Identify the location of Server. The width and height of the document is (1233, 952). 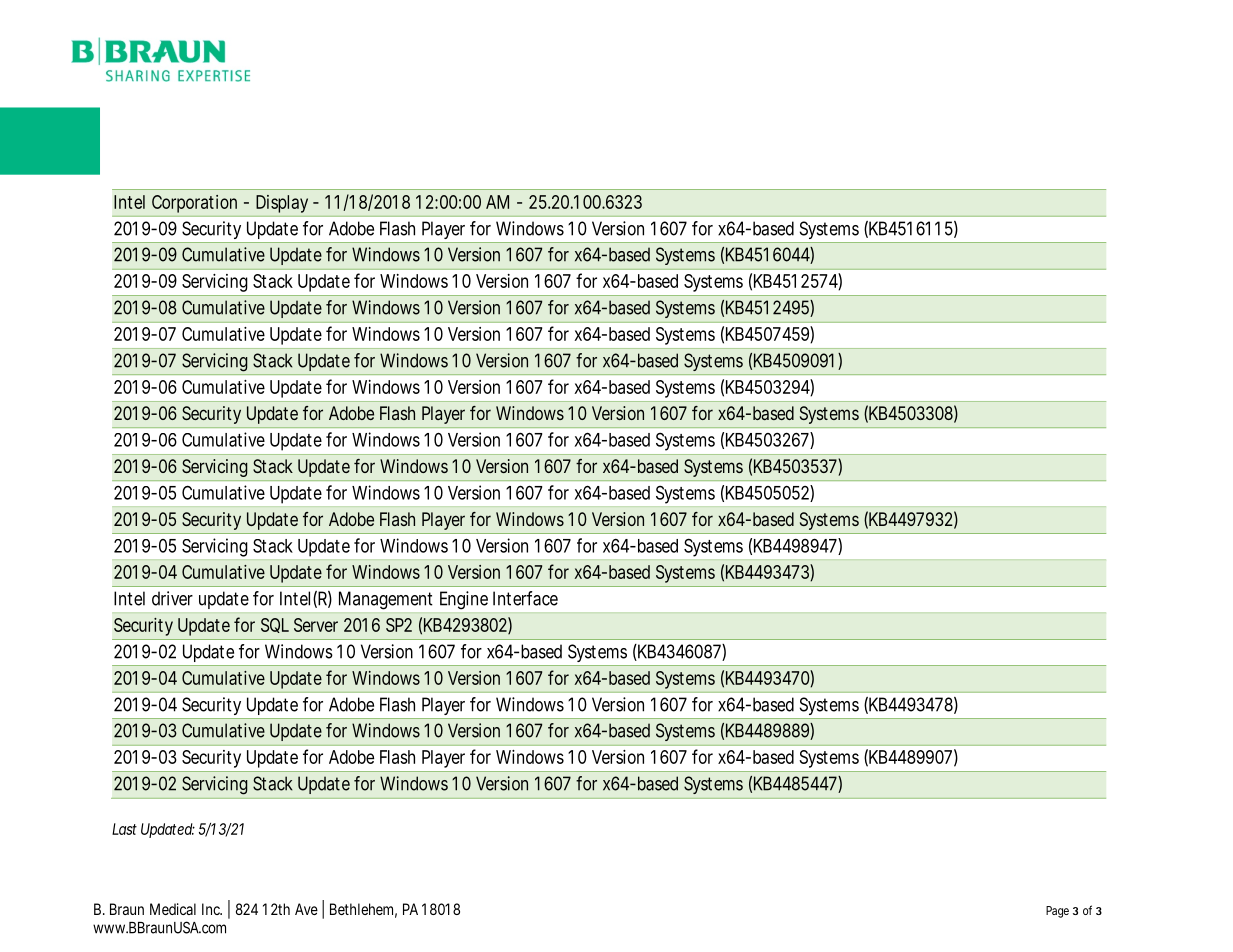
(316, 625).
